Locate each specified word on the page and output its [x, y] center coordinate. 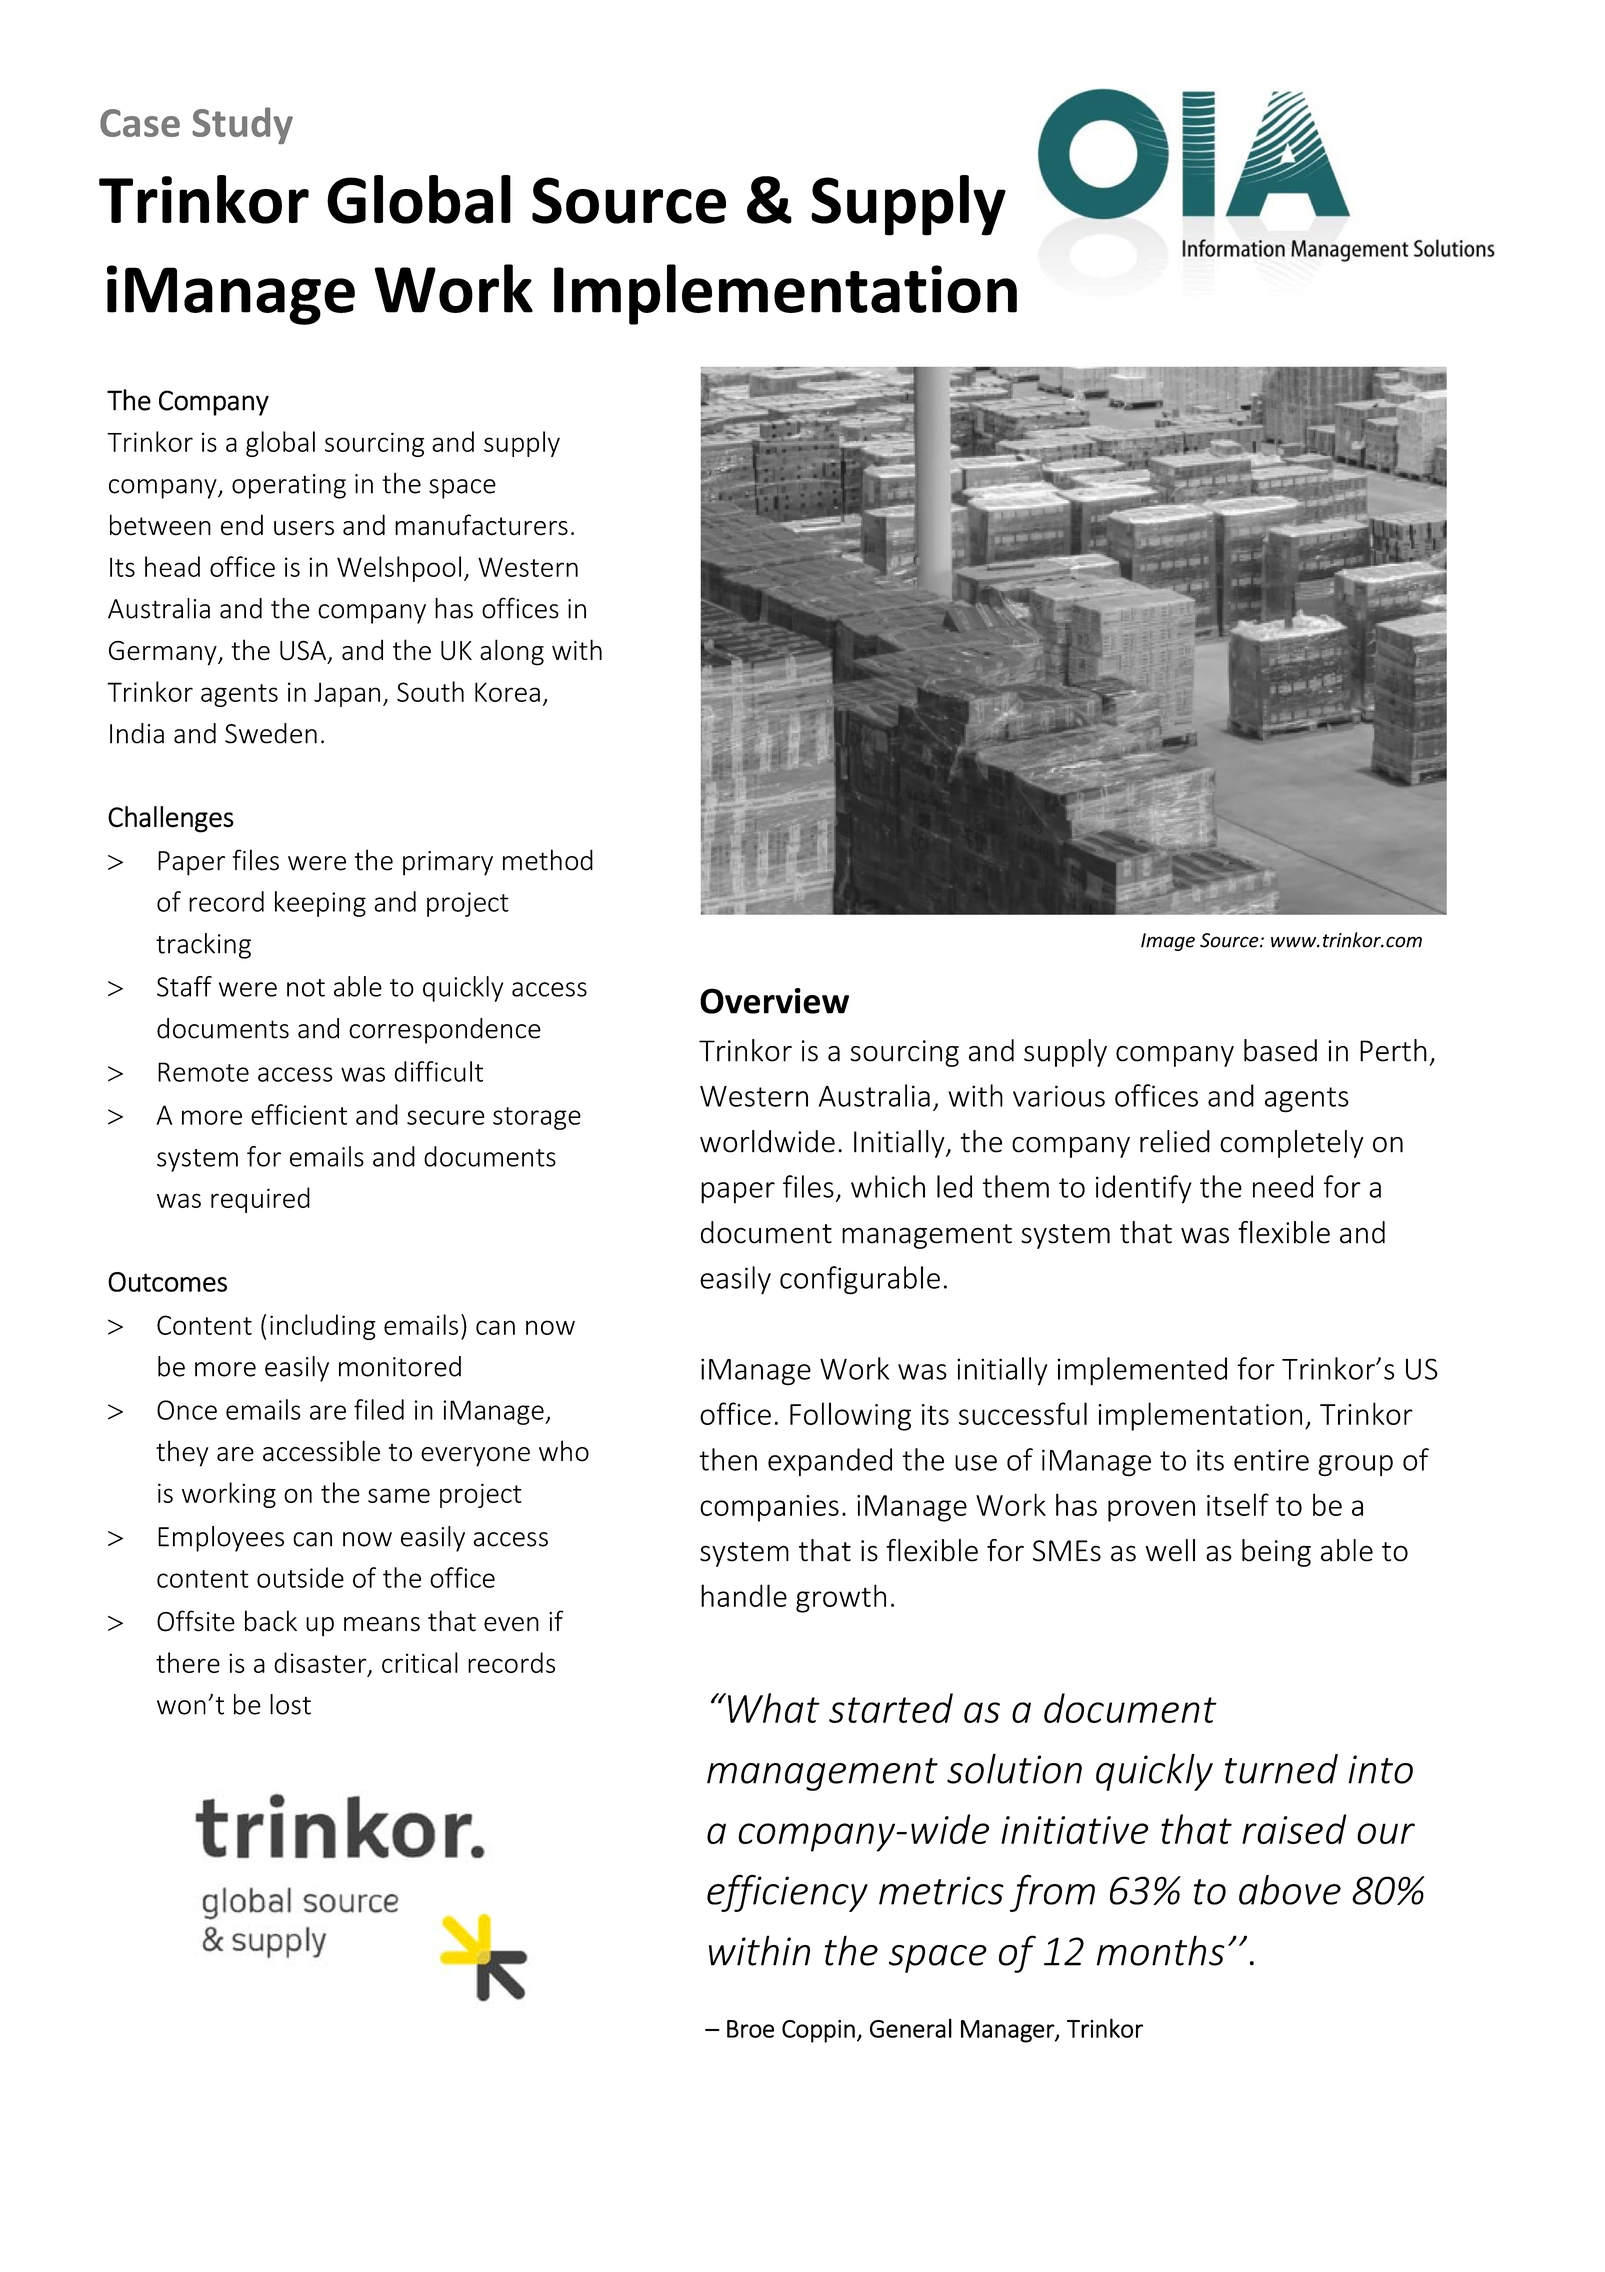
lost [290, 1704]
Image [1168, 942]
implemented [1142, 1371]
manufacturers [481, 525]
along [512, 652]
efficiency [787, 1893]
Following [850, 1416]
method [548, 860]
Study [242, 125]
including [323, 1327]
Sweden [271, 733]
